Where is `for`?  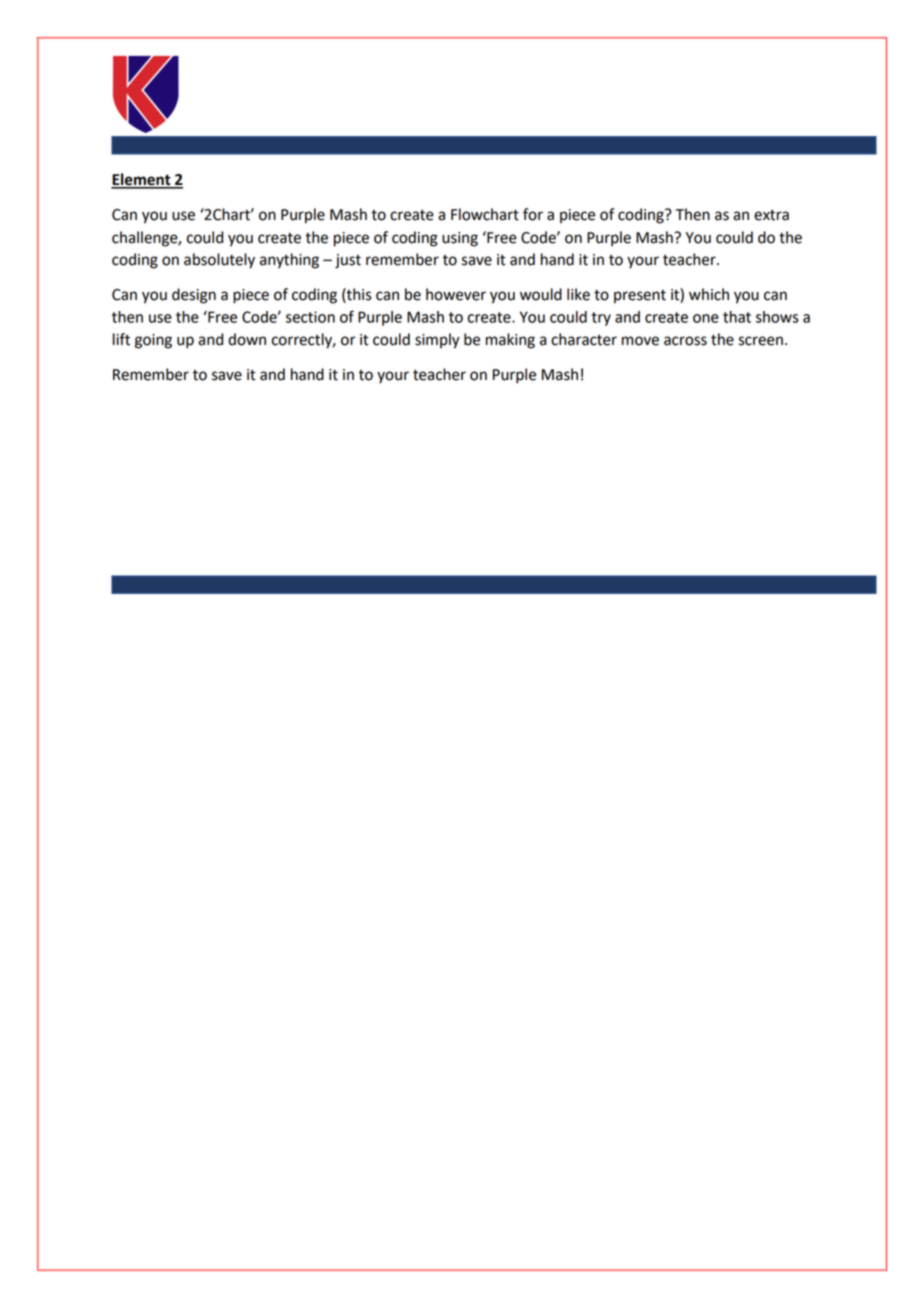 for is located at coordinates (533, 214).
